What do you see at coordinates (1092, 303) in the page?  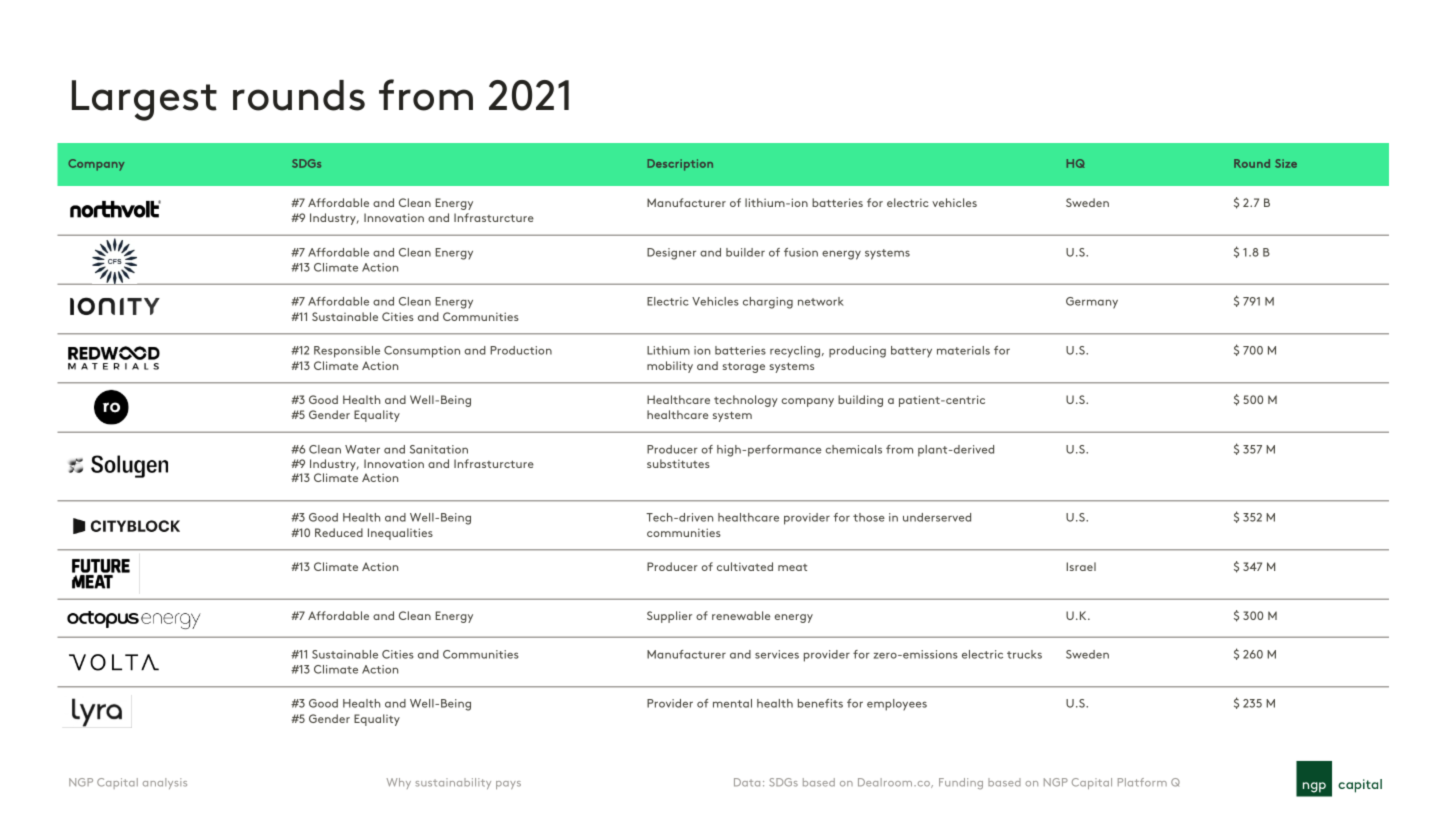 I see `Germany` at bounding box center [1092, 303].
